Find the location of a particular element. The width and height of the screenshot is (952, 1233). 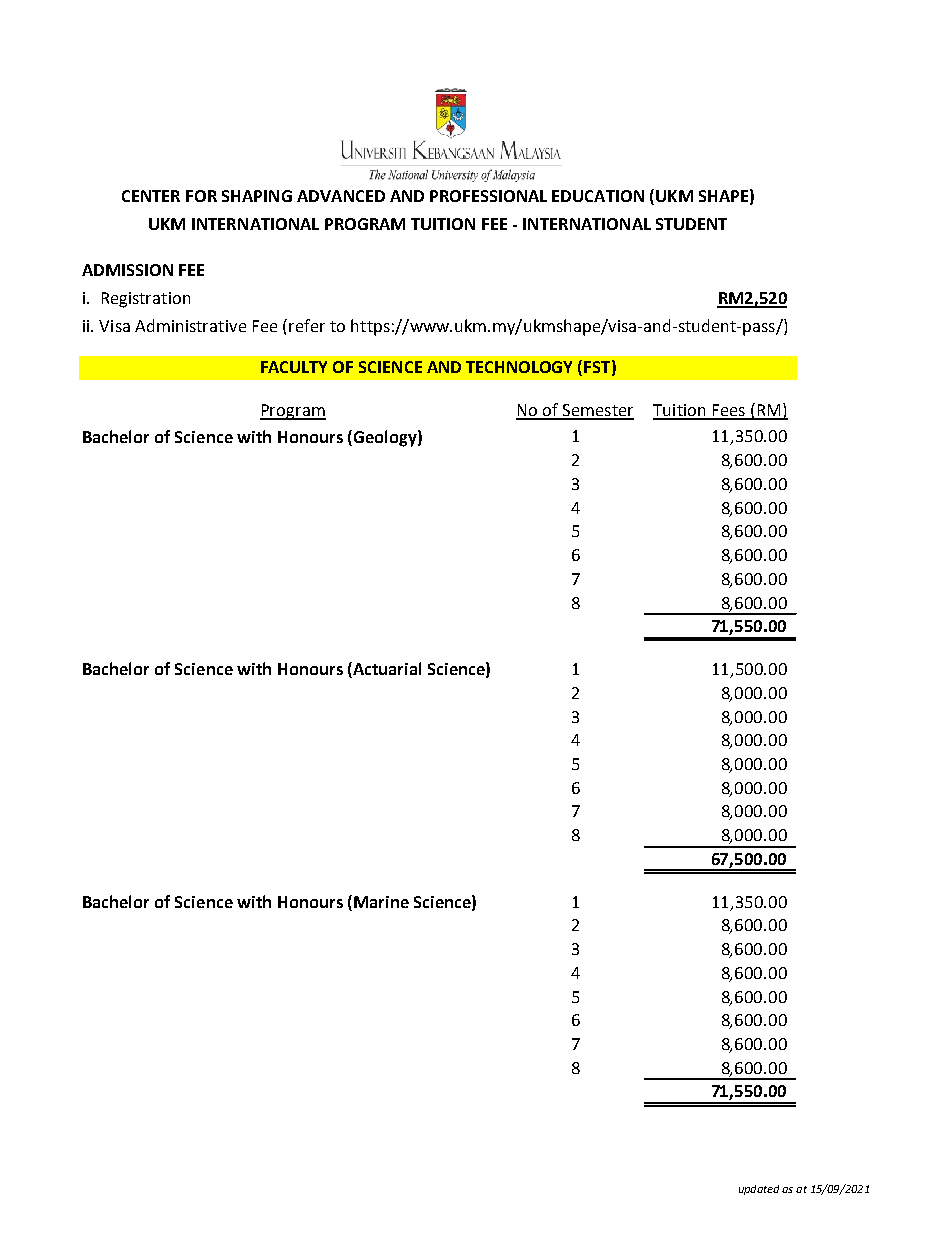

Marine is located at coordinates (381, 902).
